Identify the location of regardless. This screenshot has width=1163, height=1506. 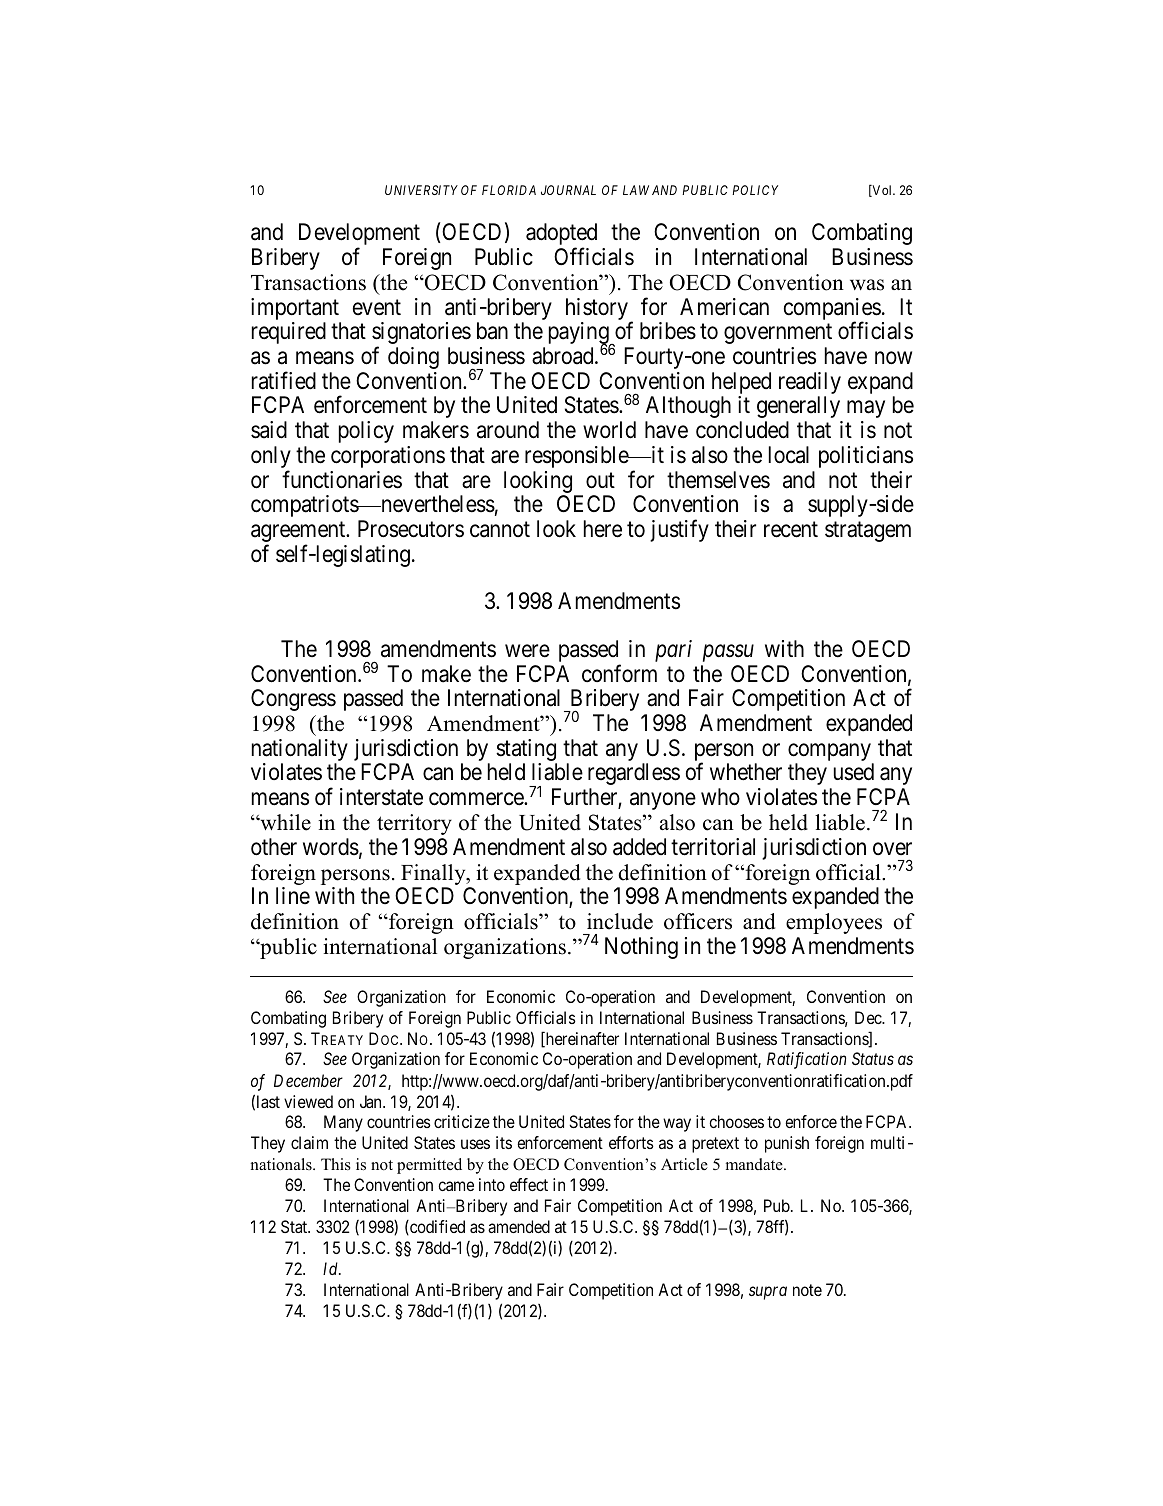
(634, 774).
